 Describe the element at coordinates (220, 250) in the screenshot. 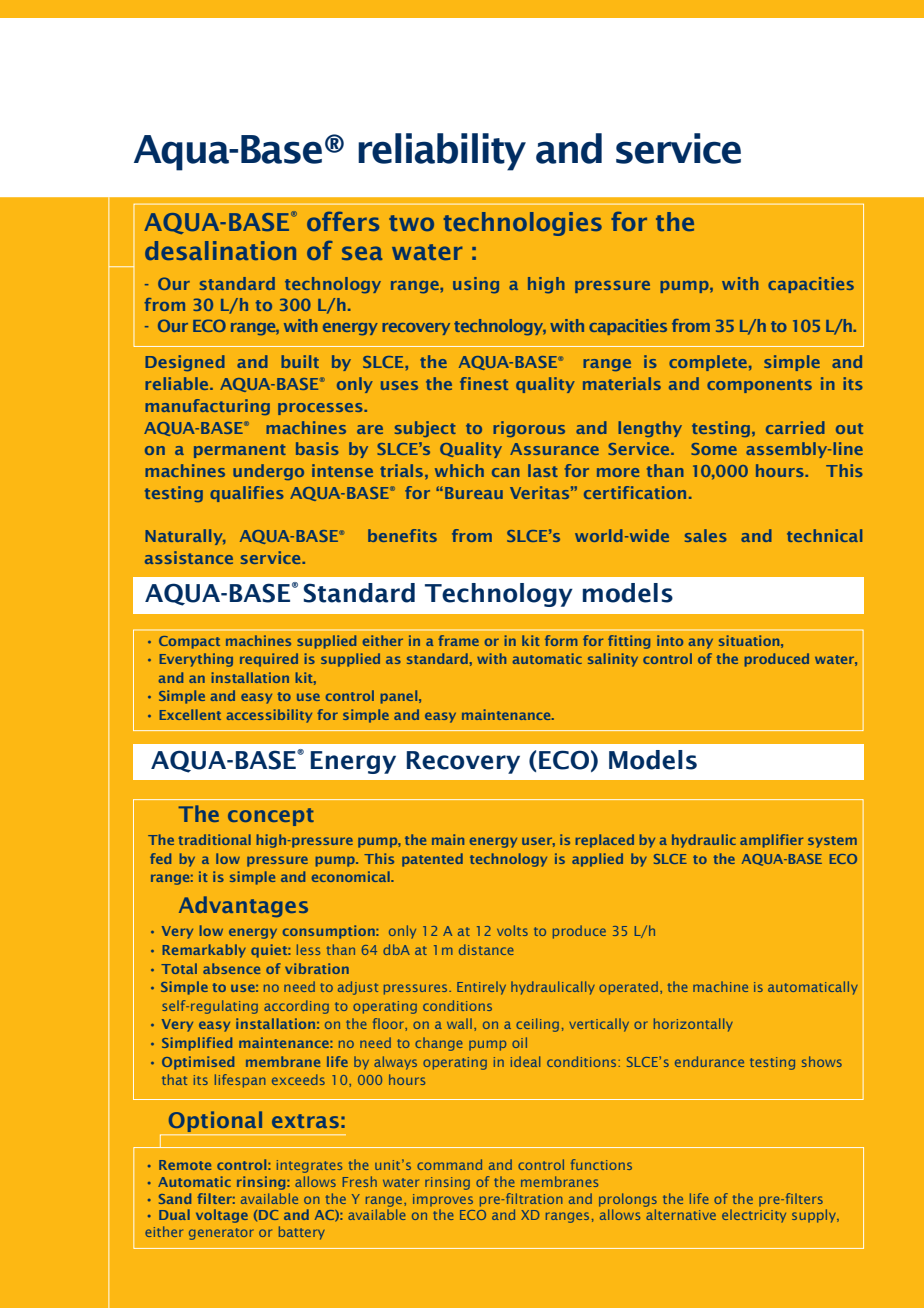

I see `desalination` at that location.
